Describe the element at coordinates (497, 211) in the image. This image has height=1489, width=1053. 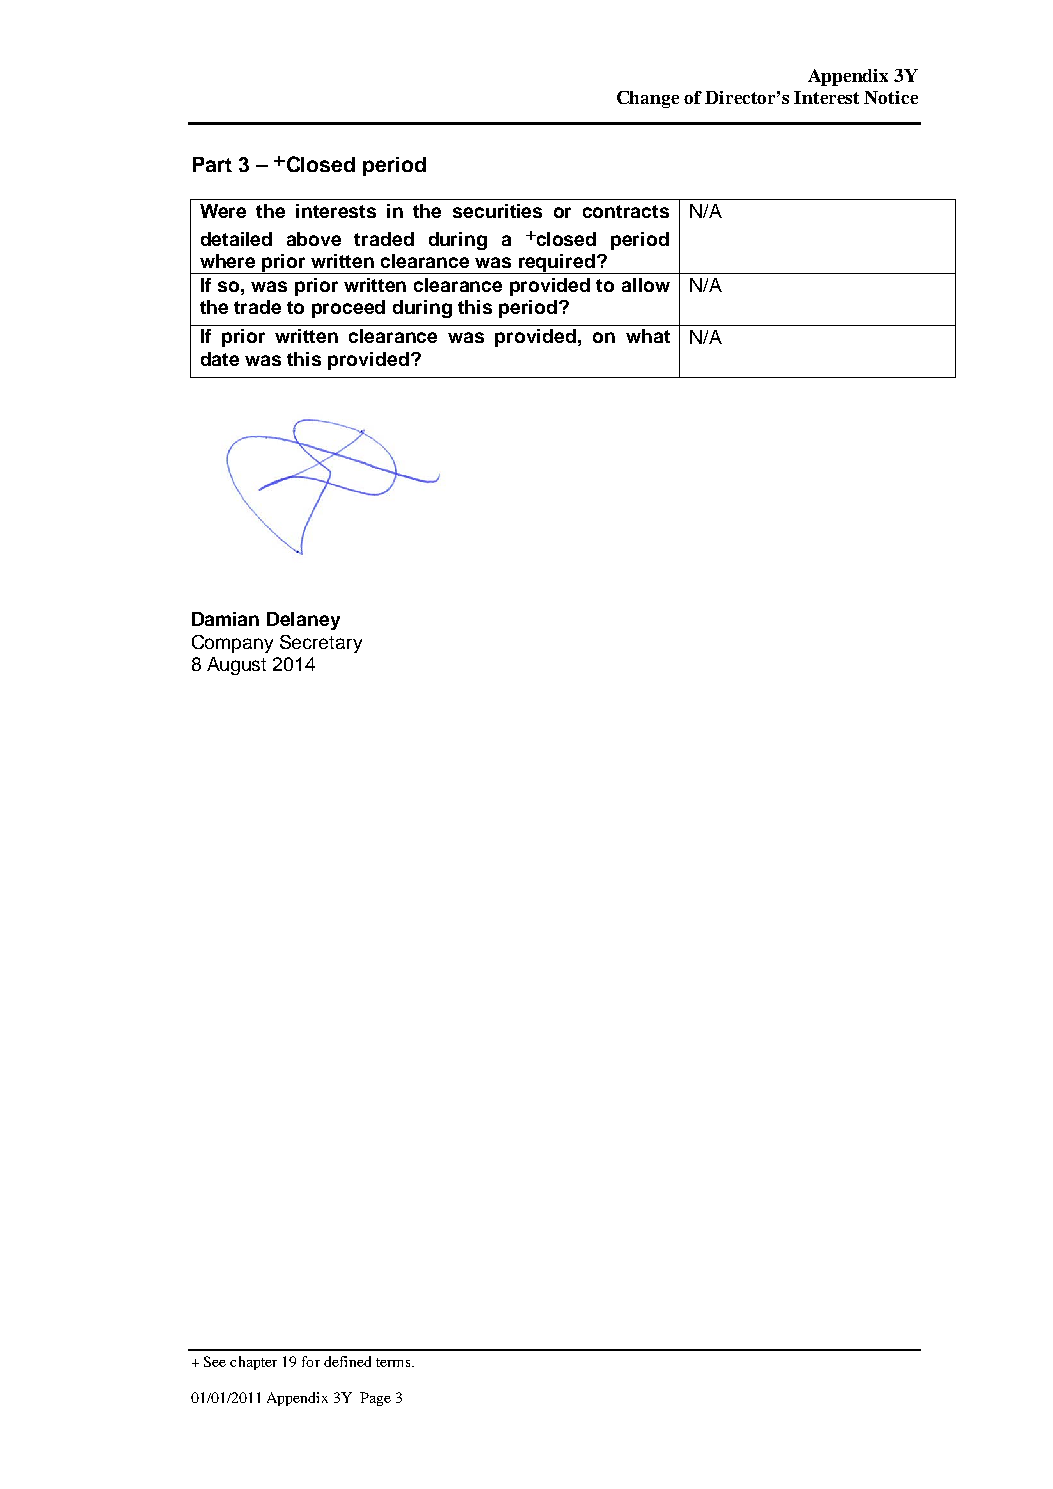
I see `securities` at that location.
